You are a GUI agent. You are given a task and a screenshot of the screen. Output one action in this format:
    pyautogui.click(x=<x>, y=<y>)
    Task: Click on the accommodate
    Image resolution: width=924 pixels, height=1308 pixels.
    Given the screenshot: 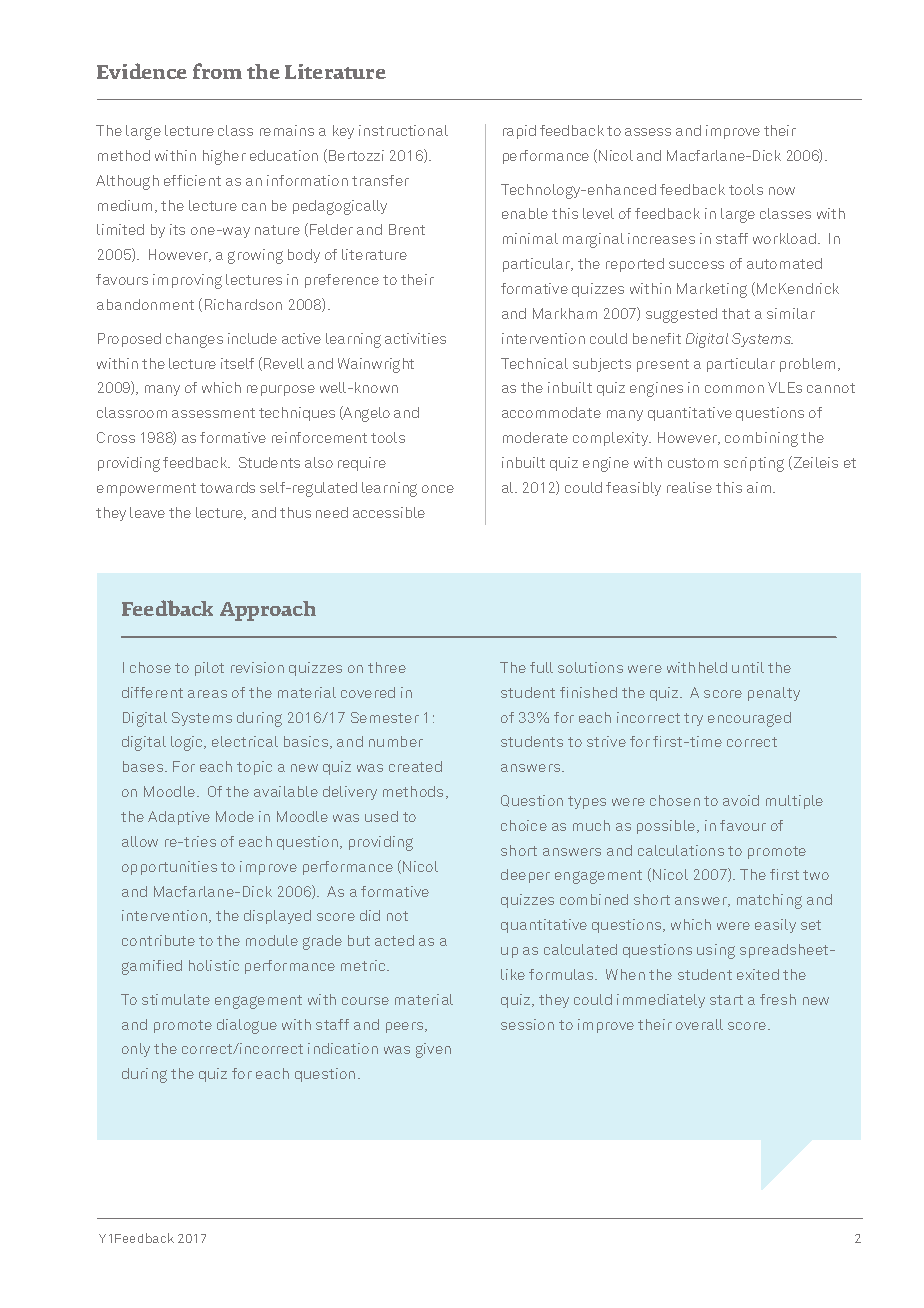 What is the action you would take?
    pyautogui.click(x=551, y=412)
